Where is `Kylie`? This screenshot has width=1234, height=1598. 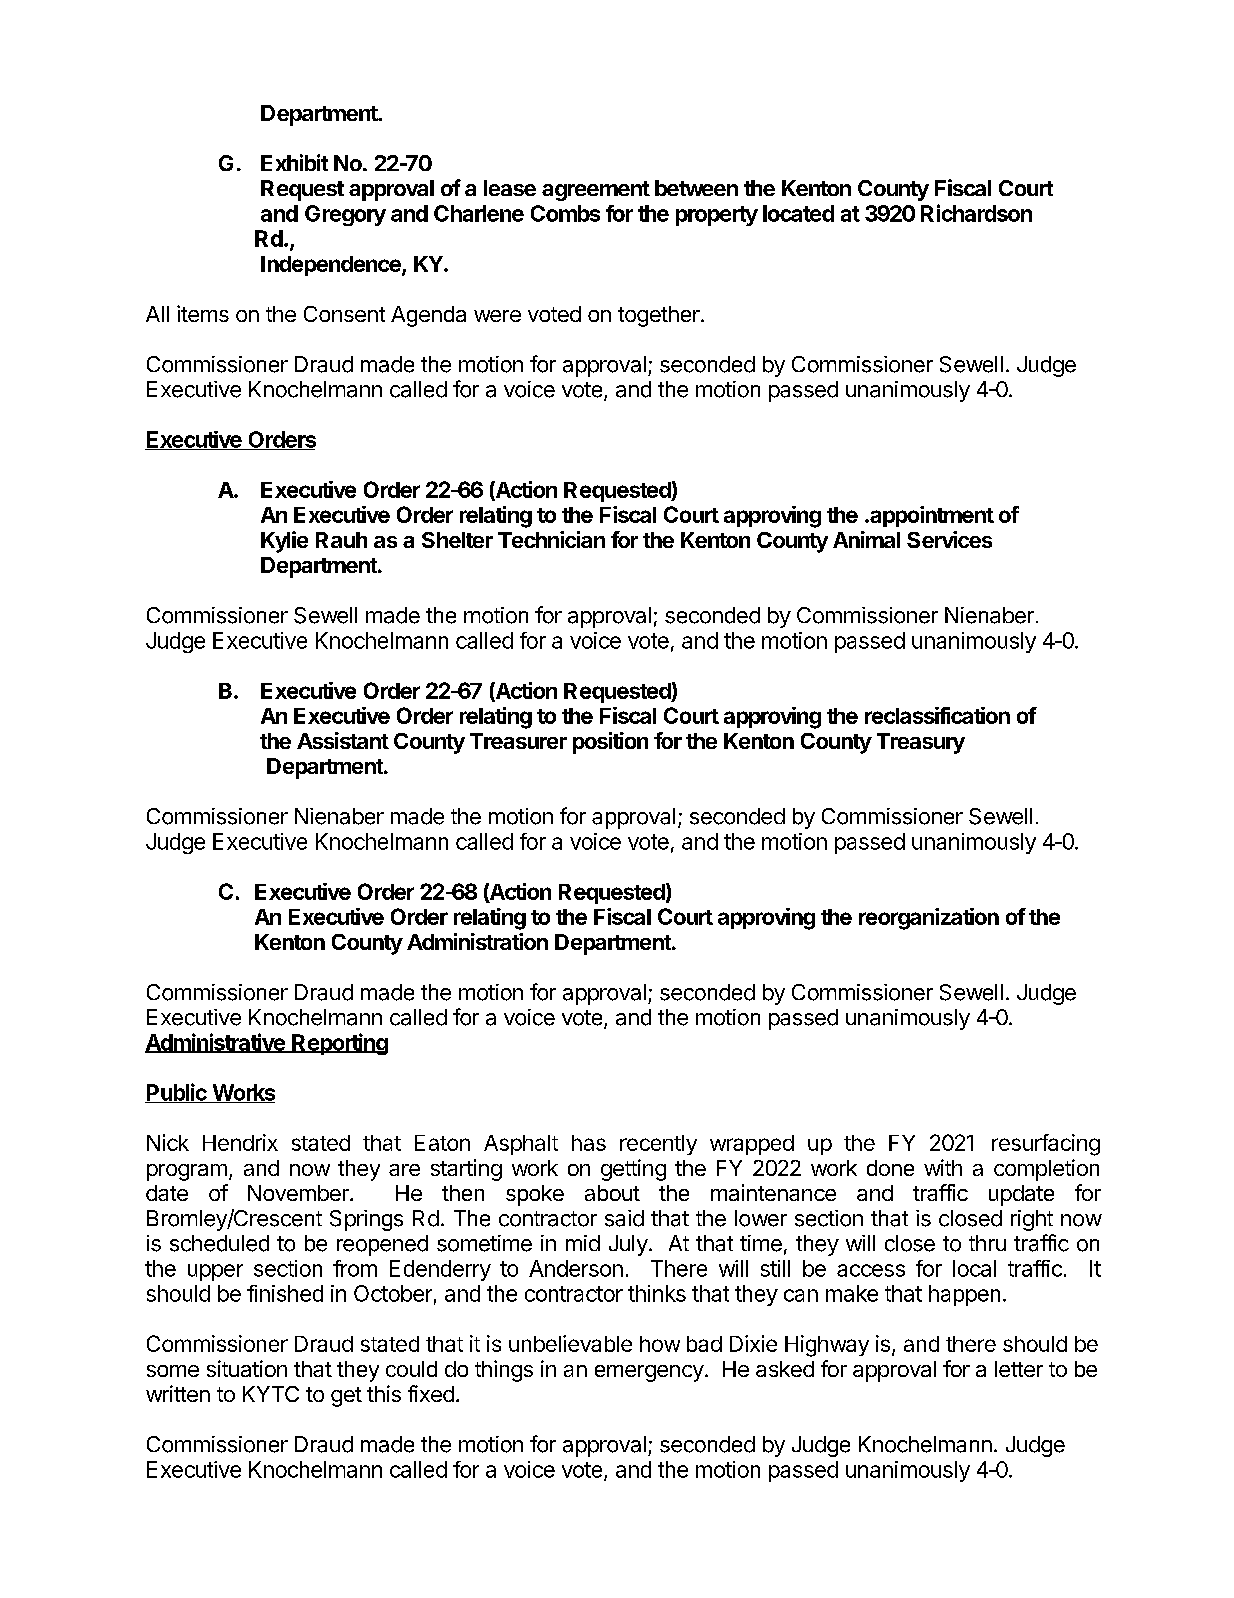 Kylie is located at coordinates (284, 542).
